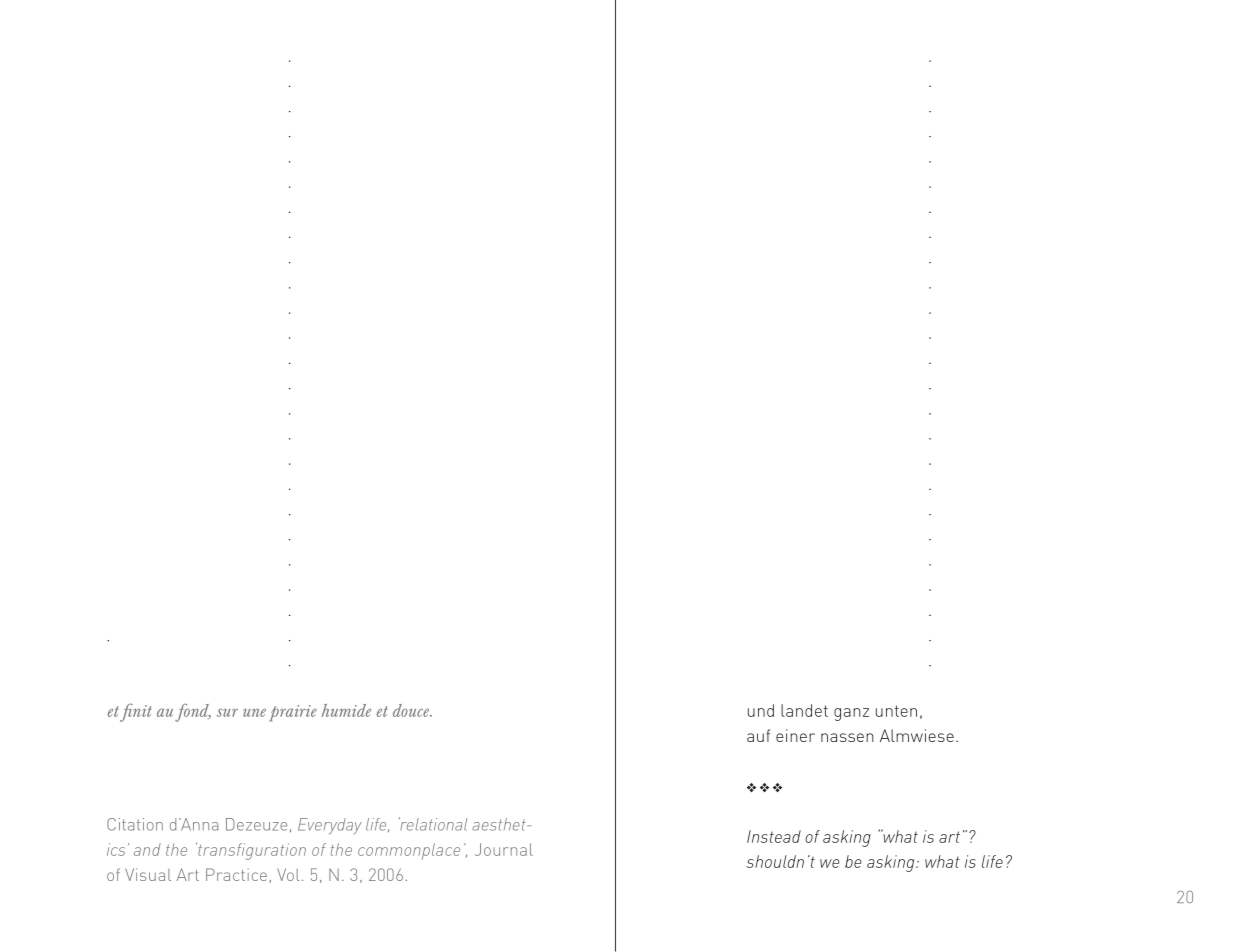 The height and width of the screenshot is (952, 1238). What do you see at coordinates (227, 712) in the screenshot?
I see `sur` at bounding box center [227, 712].
